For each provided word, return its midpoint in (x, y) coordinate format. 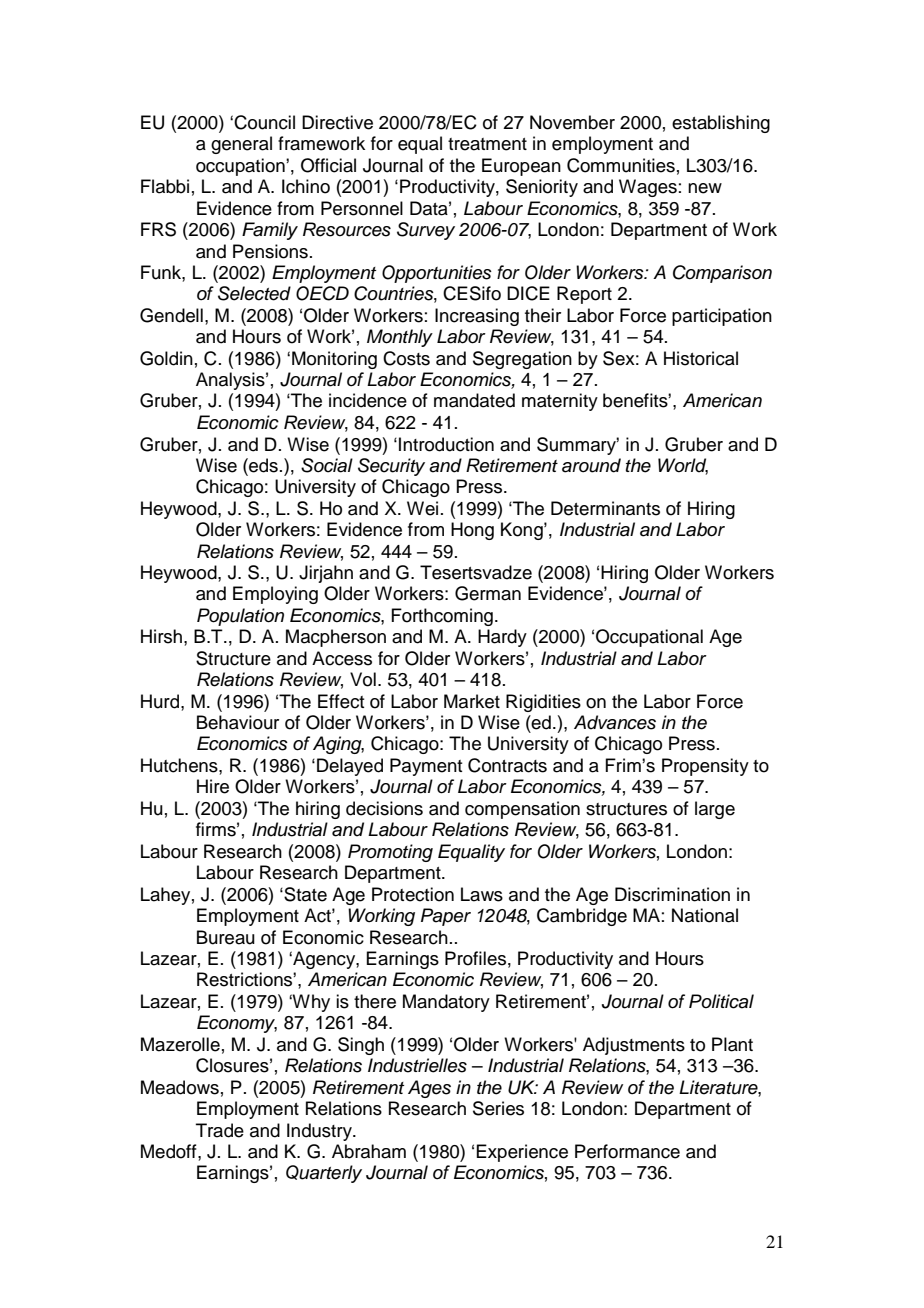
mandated (474, 400)
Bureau (226, 937)
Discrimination (672, 894)
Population (240, 617)
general (241, 145)
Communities (621, 165)
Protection (413, 894)
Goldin (166, 358)
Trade (220, 1130)
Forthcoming (442, 617)
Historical (701, 358)
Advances (615, 722)
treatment (487, 144)
